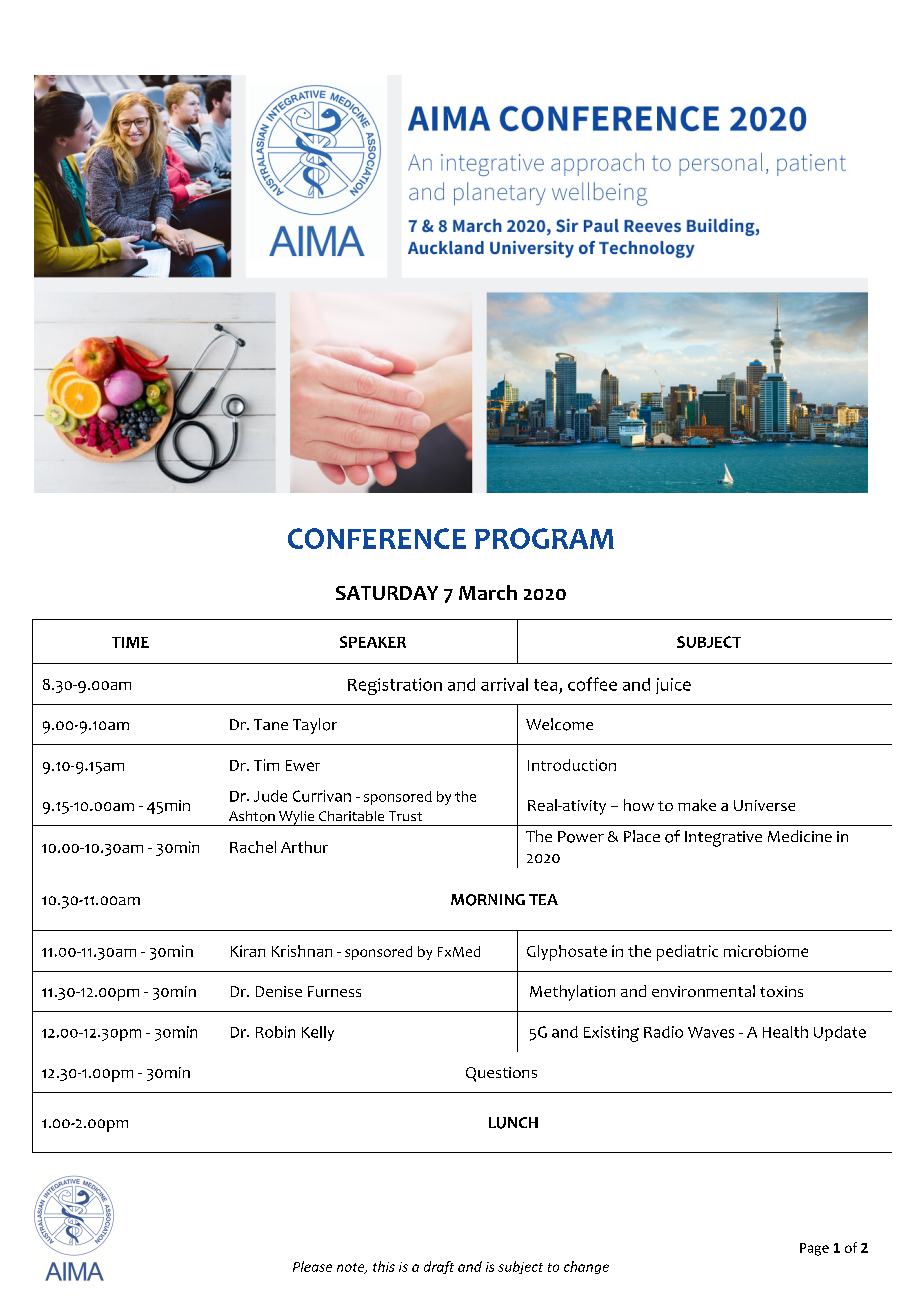 The height and width of the page is (1308, 924). Describe the element at coordinates (488, 900) in the page. I see `MORNING` at that location.
